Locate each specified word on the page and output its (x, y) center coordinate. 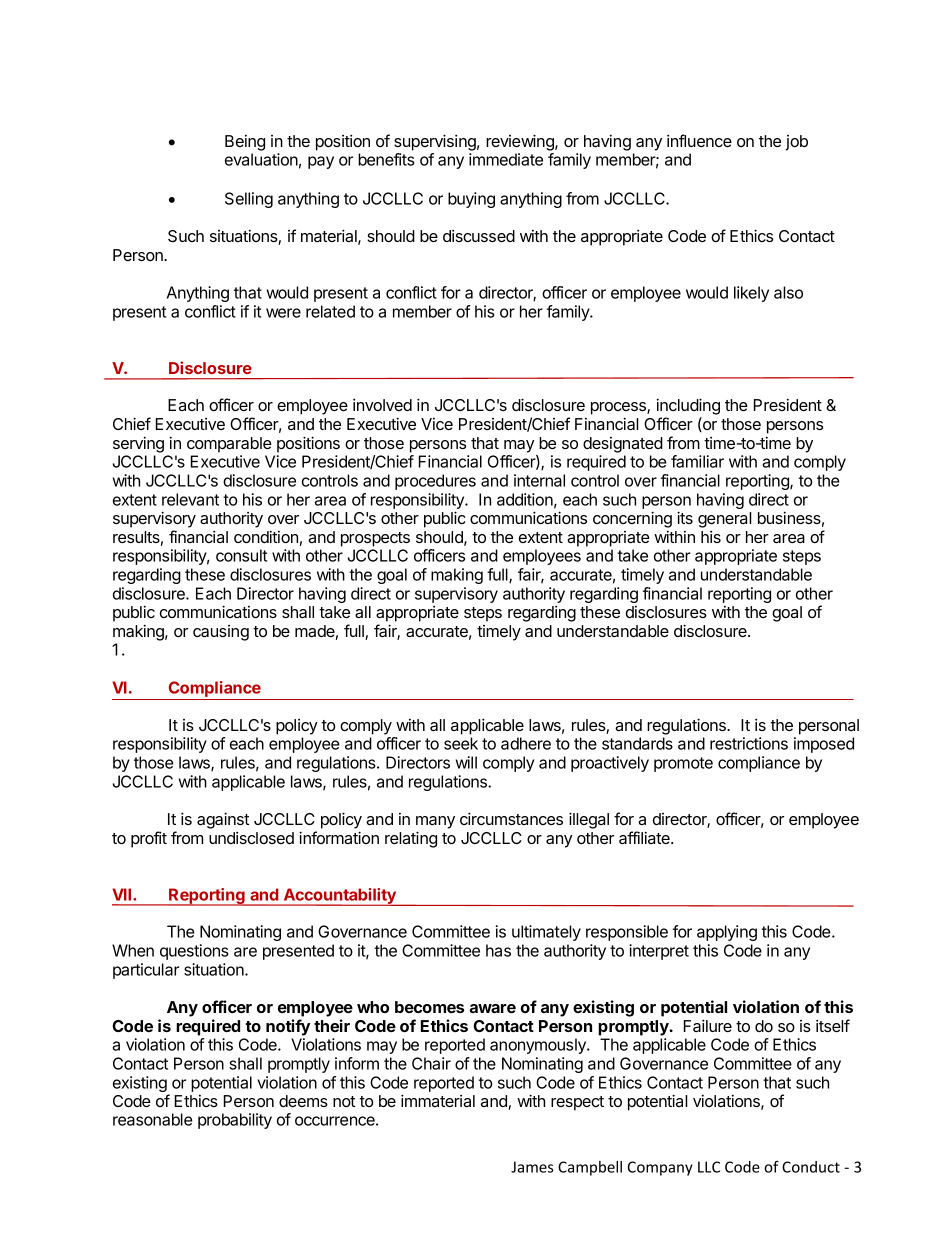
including (688, 408)
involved (382, 405)
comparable (229, 445)
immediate (506, 159)
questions (194, 952)
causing (221, 633)
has (498, 950)
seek (461, 743)
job (796, 143)
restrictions (749, 743)
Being (245, 143)
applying (727, 933)
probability (235, 1121)
